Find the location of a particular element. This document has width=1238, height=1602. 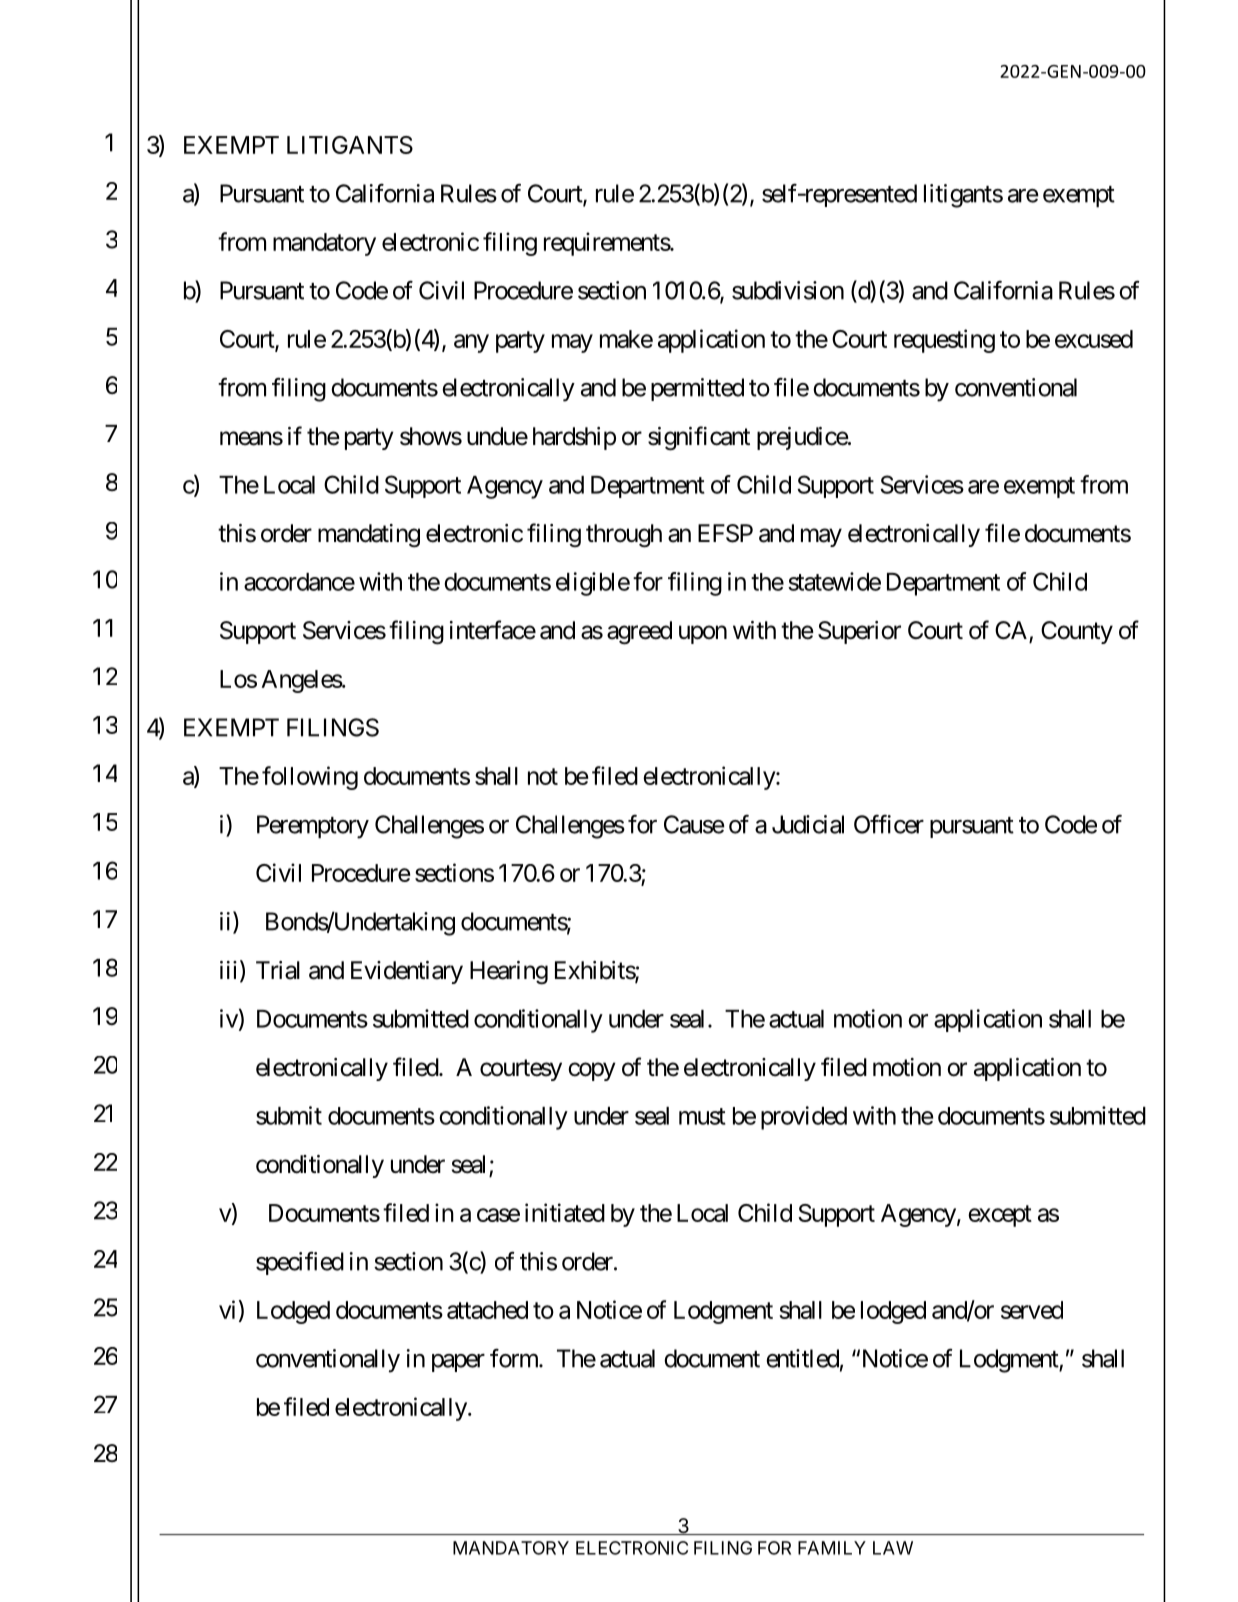

must is located at coordinates (702, 1116).
